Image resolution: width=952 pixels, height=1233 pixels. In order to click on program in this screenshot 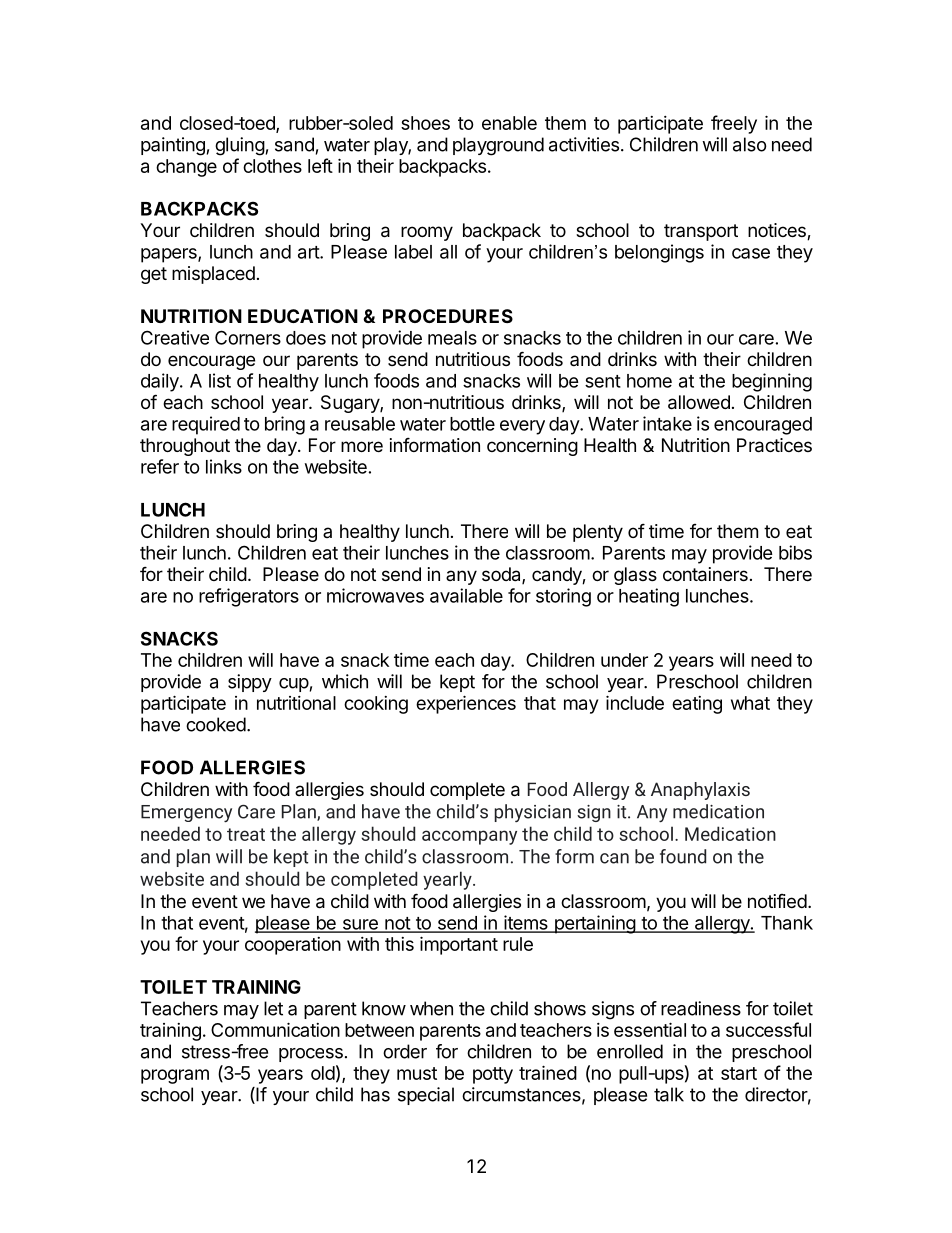, I will do `click(175, 1076)`.
